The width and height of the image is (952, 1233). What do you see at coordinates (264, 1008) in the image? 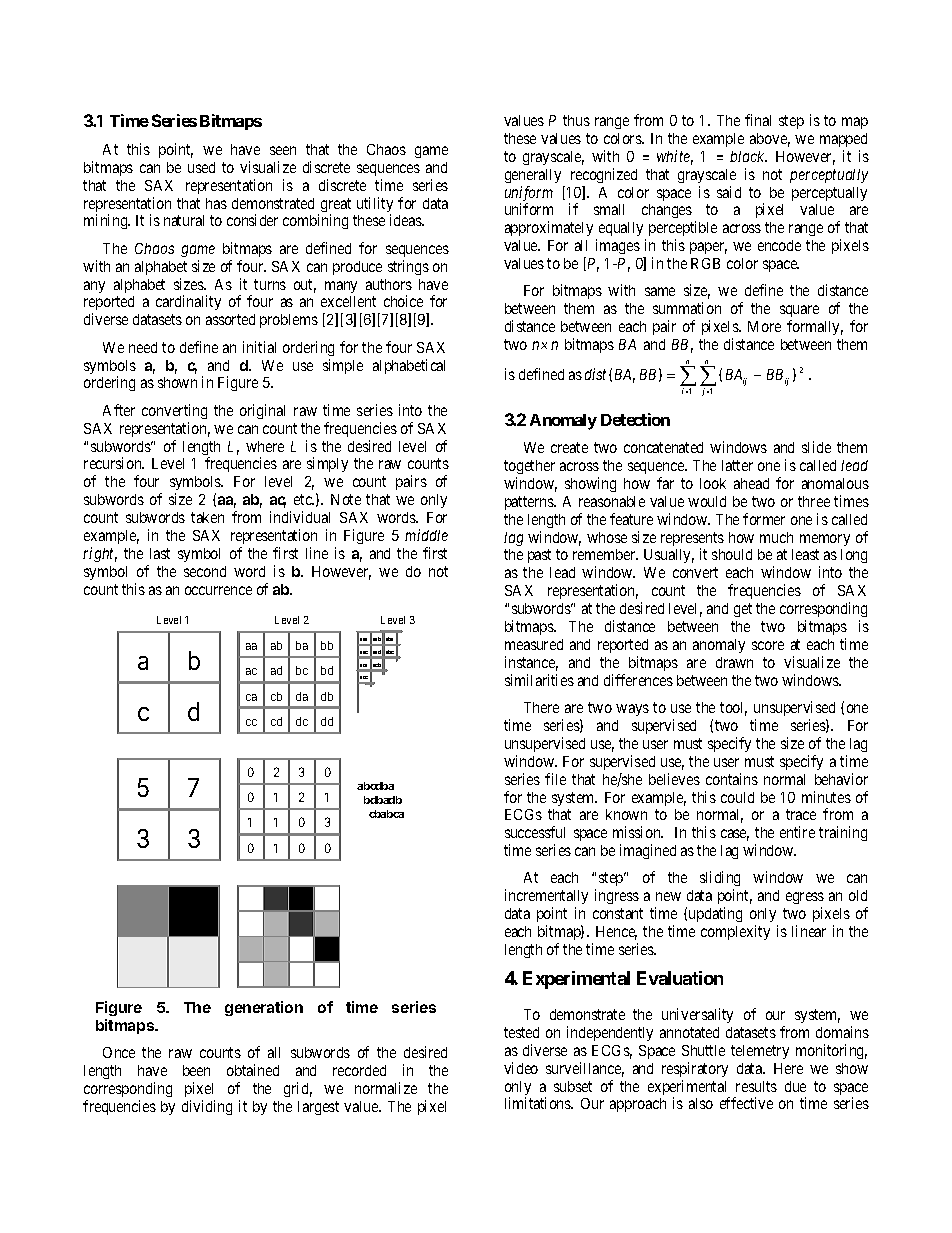
I see `generation` at bounding box center [264, 1008].
